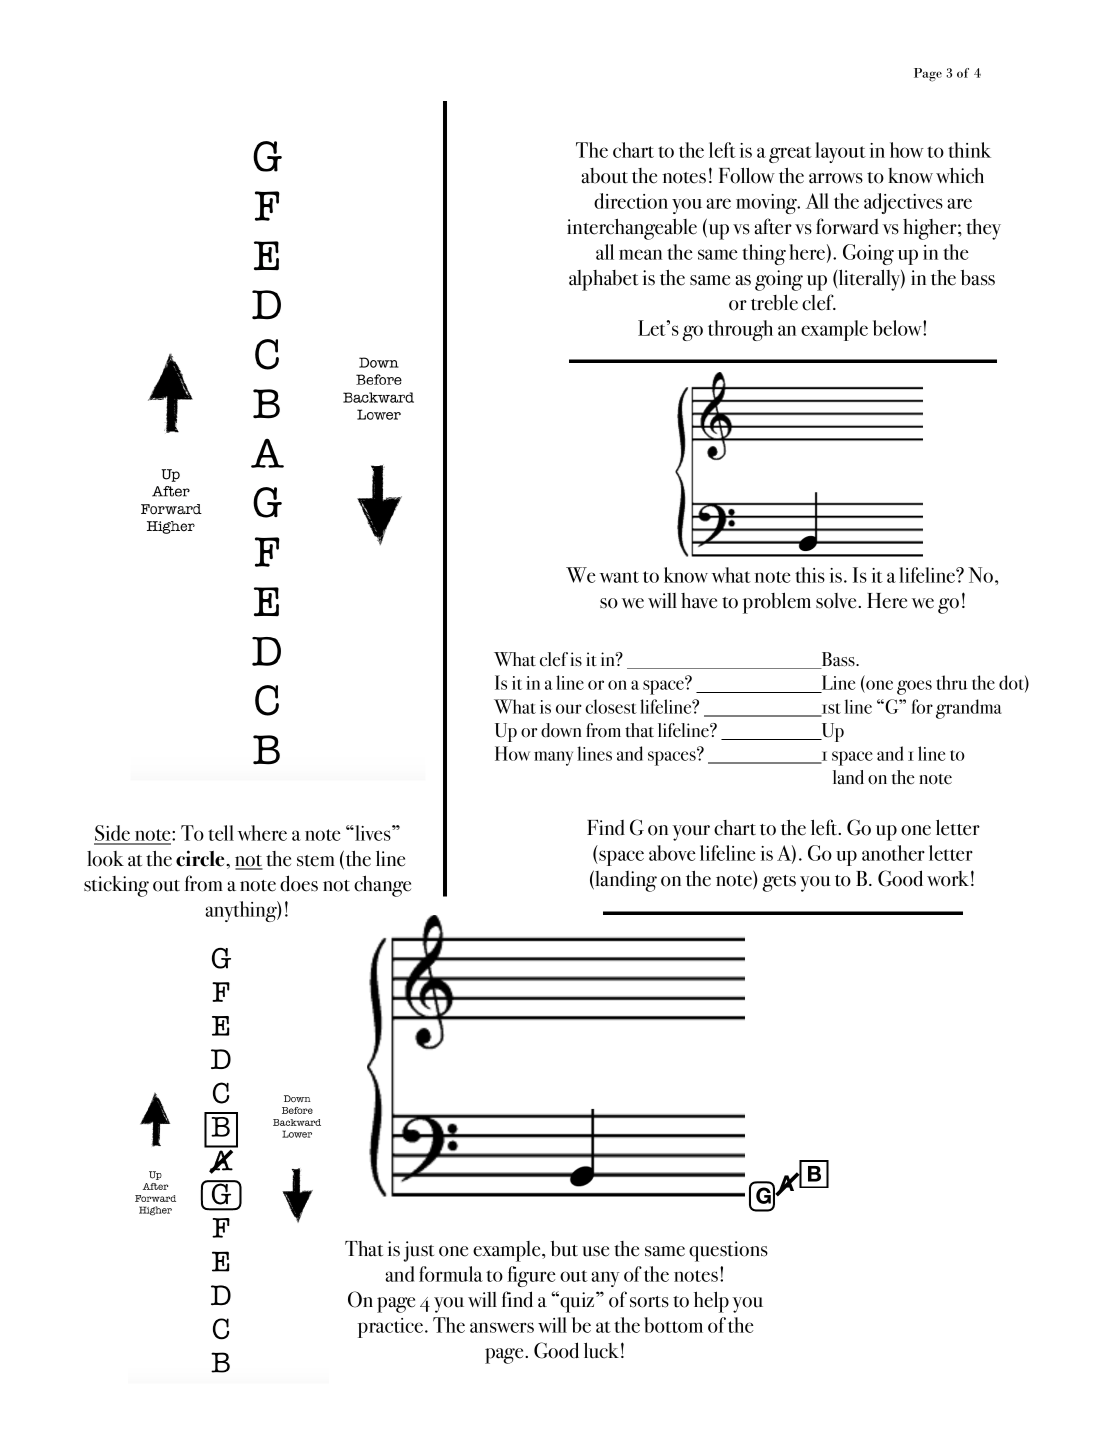  I want to click on practice, so click(390, 1328).
